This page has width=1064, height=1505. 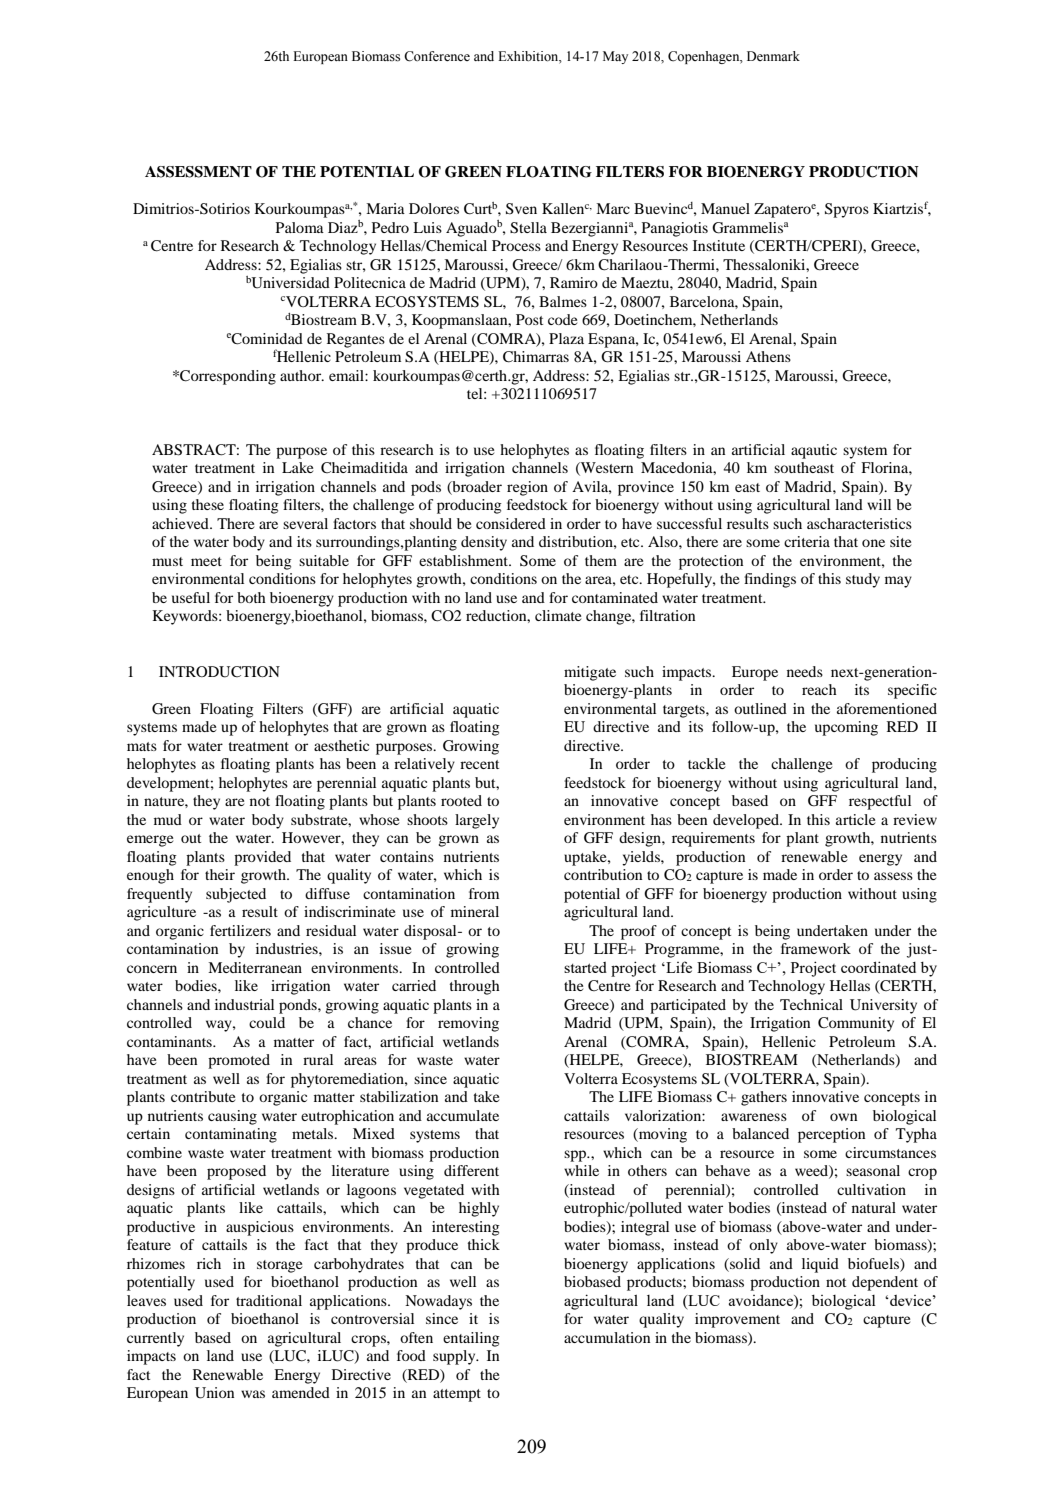 I want to click on Maria, so click(x=385, y=208).
